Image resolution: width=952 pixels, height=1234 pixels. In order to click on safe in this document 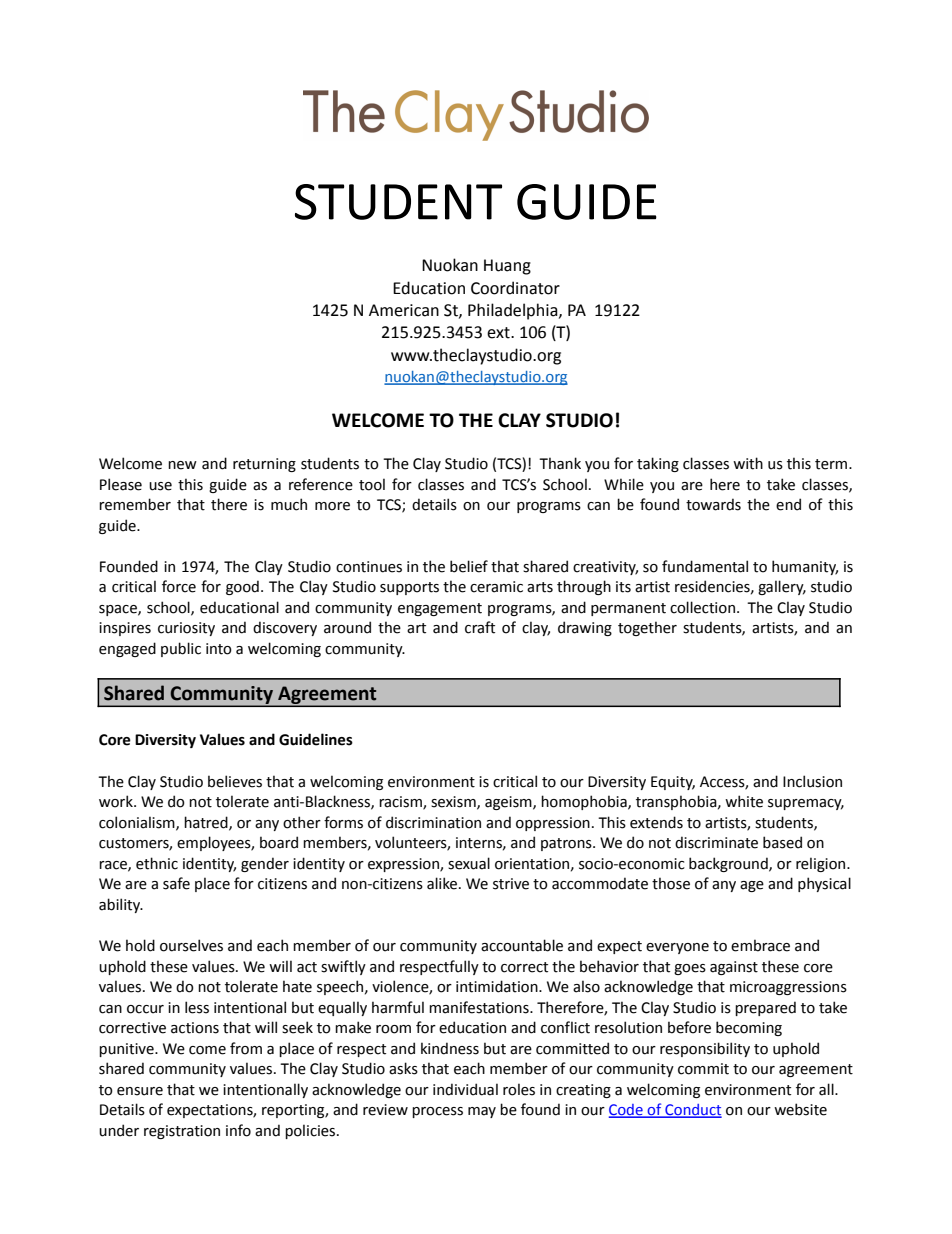, I will do `click(176, 883)`.
